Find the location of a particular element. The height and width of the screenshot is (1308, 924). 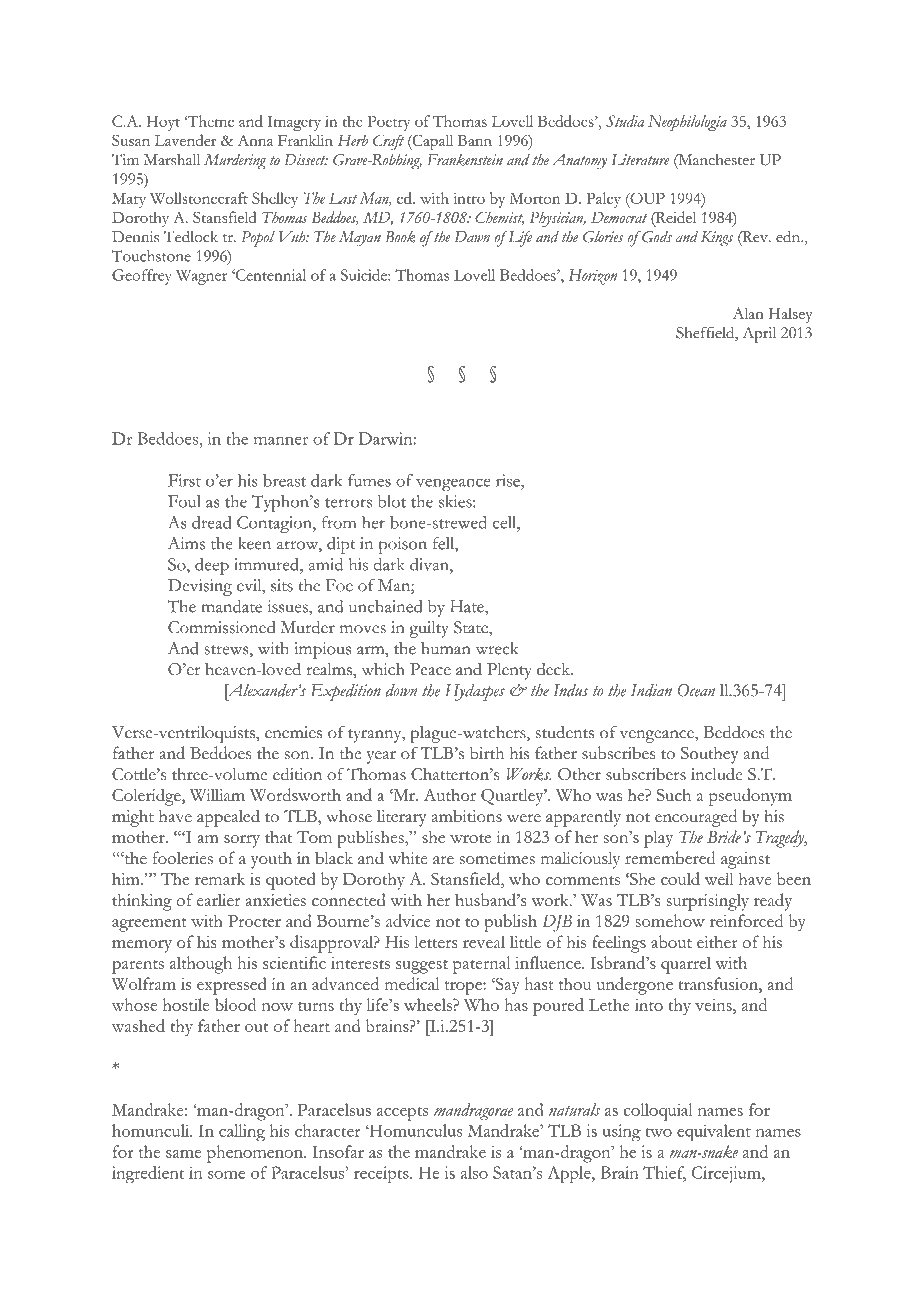

April is located at coordinates (759, 335).
